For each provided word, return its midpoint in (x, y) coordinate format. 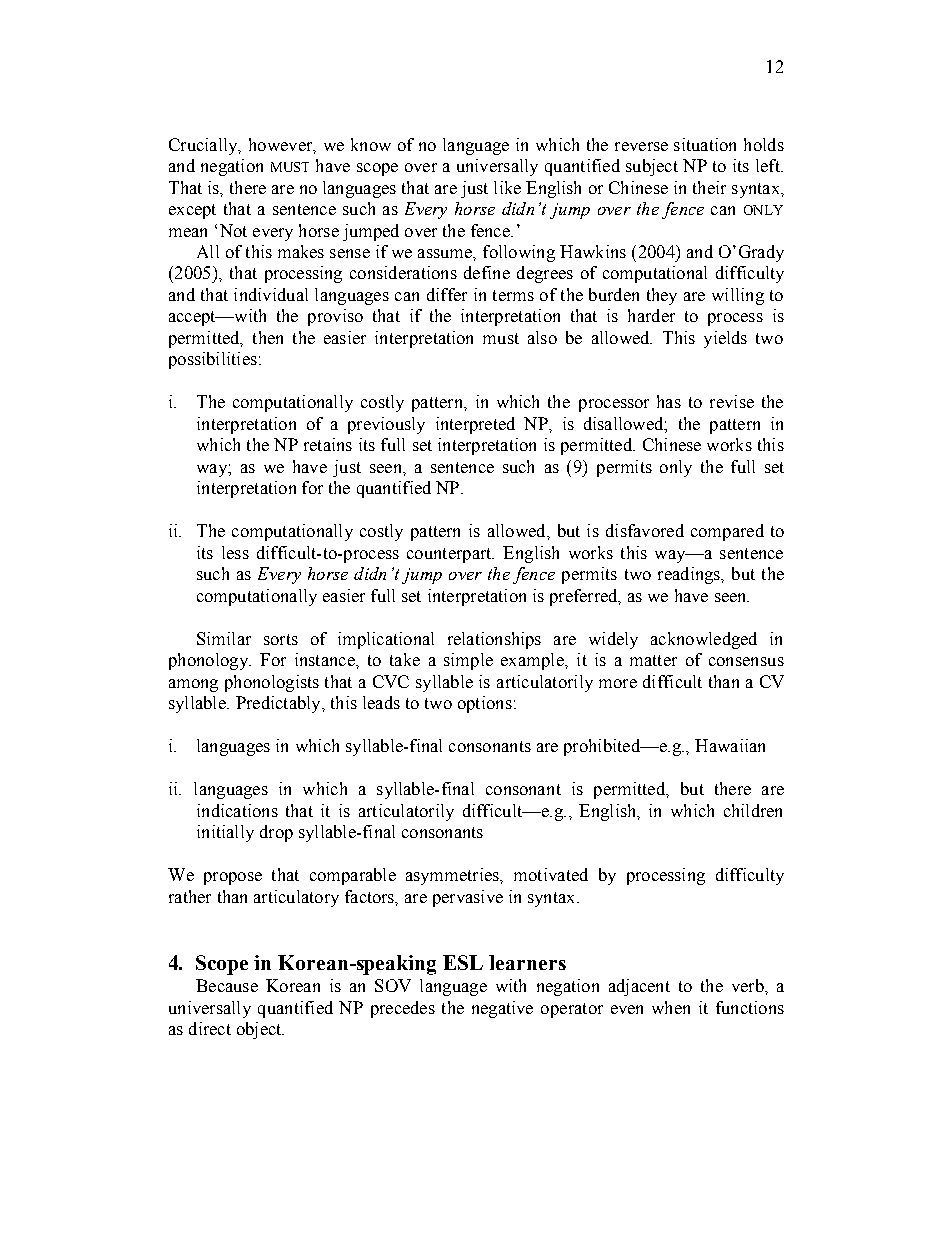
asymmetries (453, 876)
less (235, 552)
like (507, 187)
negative (502, 1009)
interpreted (475, 425)
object (260, 1030)
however (282, 145)
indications (237, 810)
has (669, 401)
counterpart (450, 555)
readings (690, 575)
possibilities (213, 360)
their (709, 187)
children (753, 810)
